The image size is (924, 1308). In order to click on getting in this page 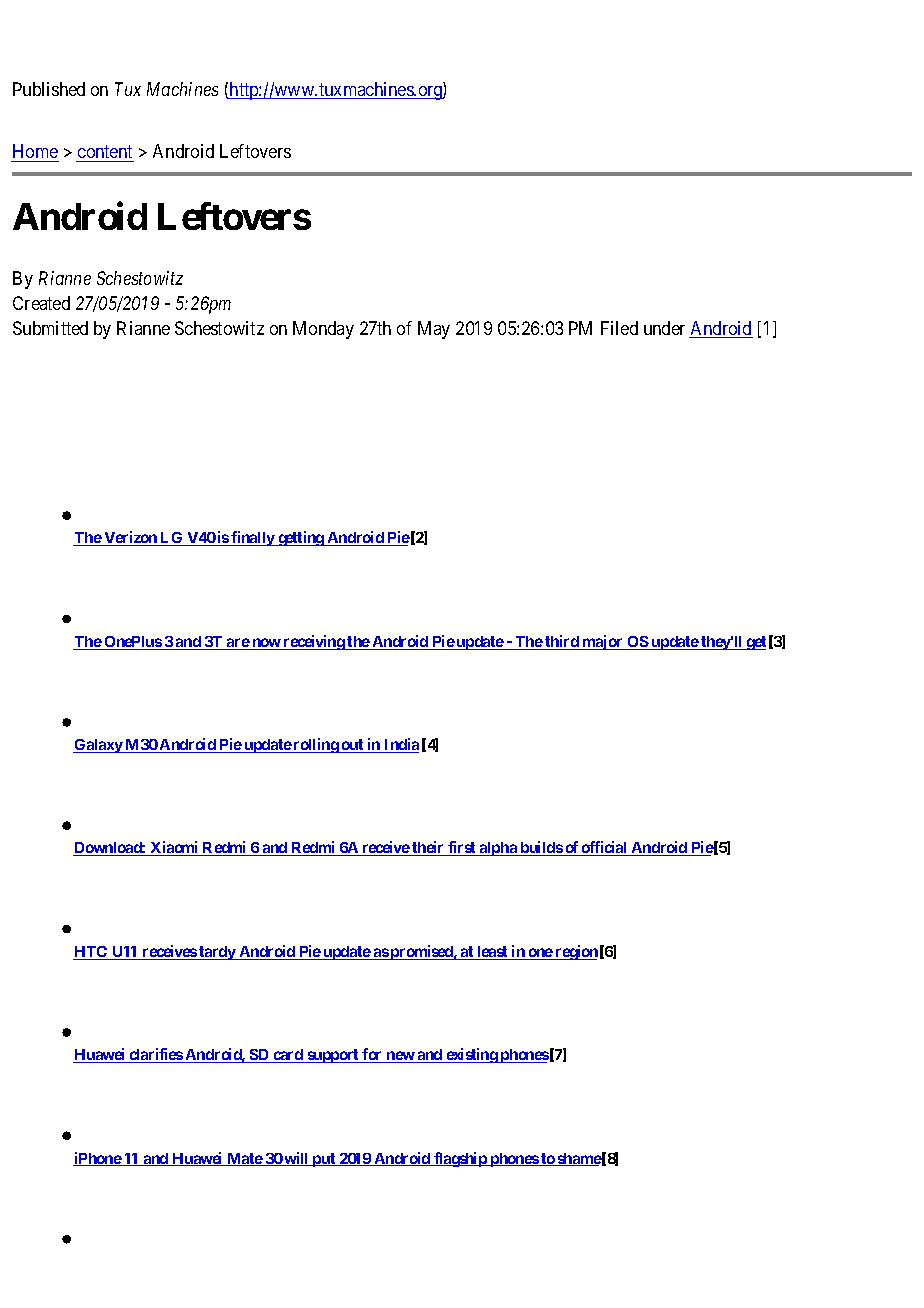, I will do `click(301, 538)`.
